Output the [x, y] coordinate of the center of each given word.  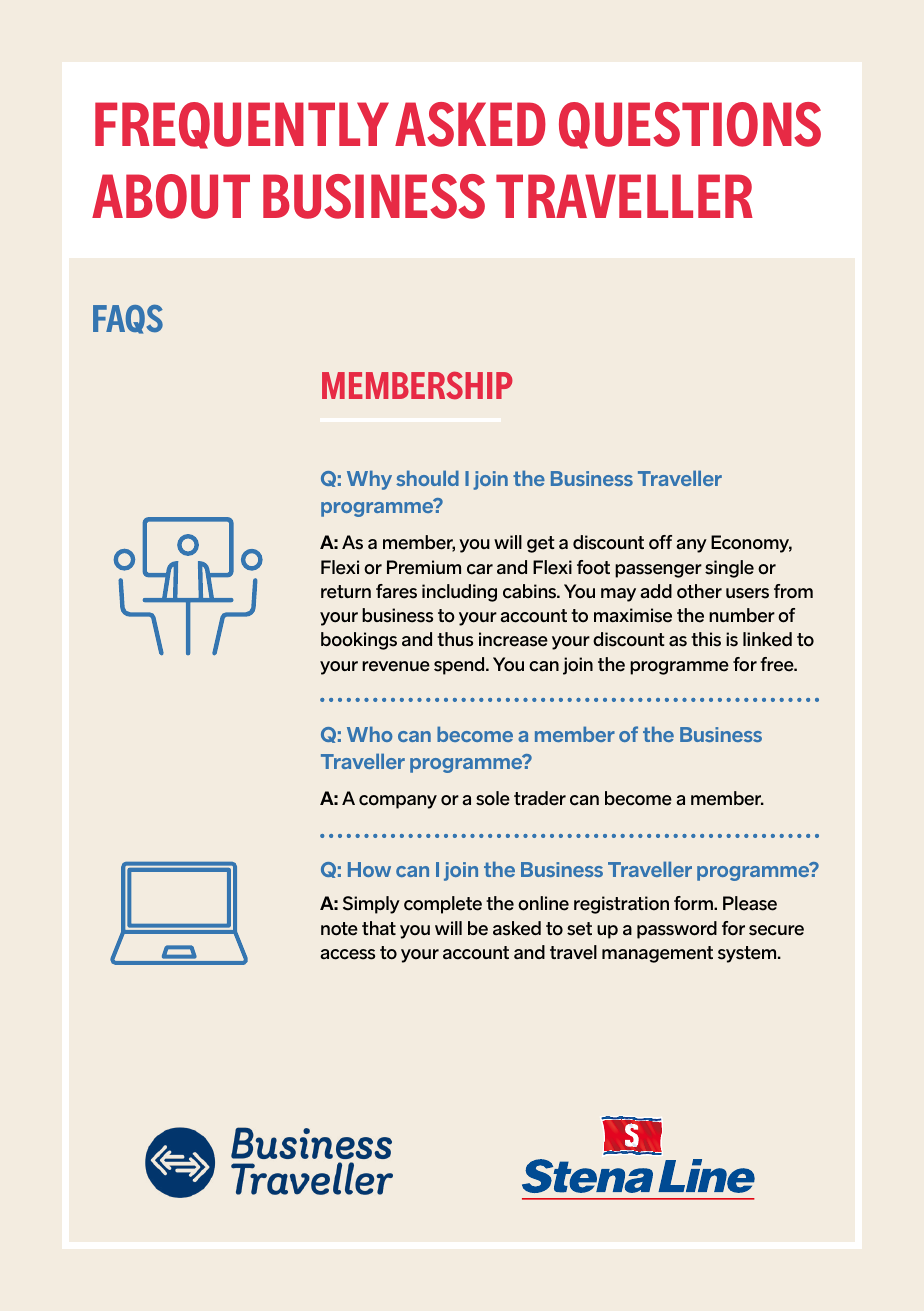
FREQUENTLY [242, 125]
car [480, 569]
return [346, 592]
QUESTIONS [690, 125]
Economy [751, 544]
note [339, 929]
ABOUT [171, 196]
